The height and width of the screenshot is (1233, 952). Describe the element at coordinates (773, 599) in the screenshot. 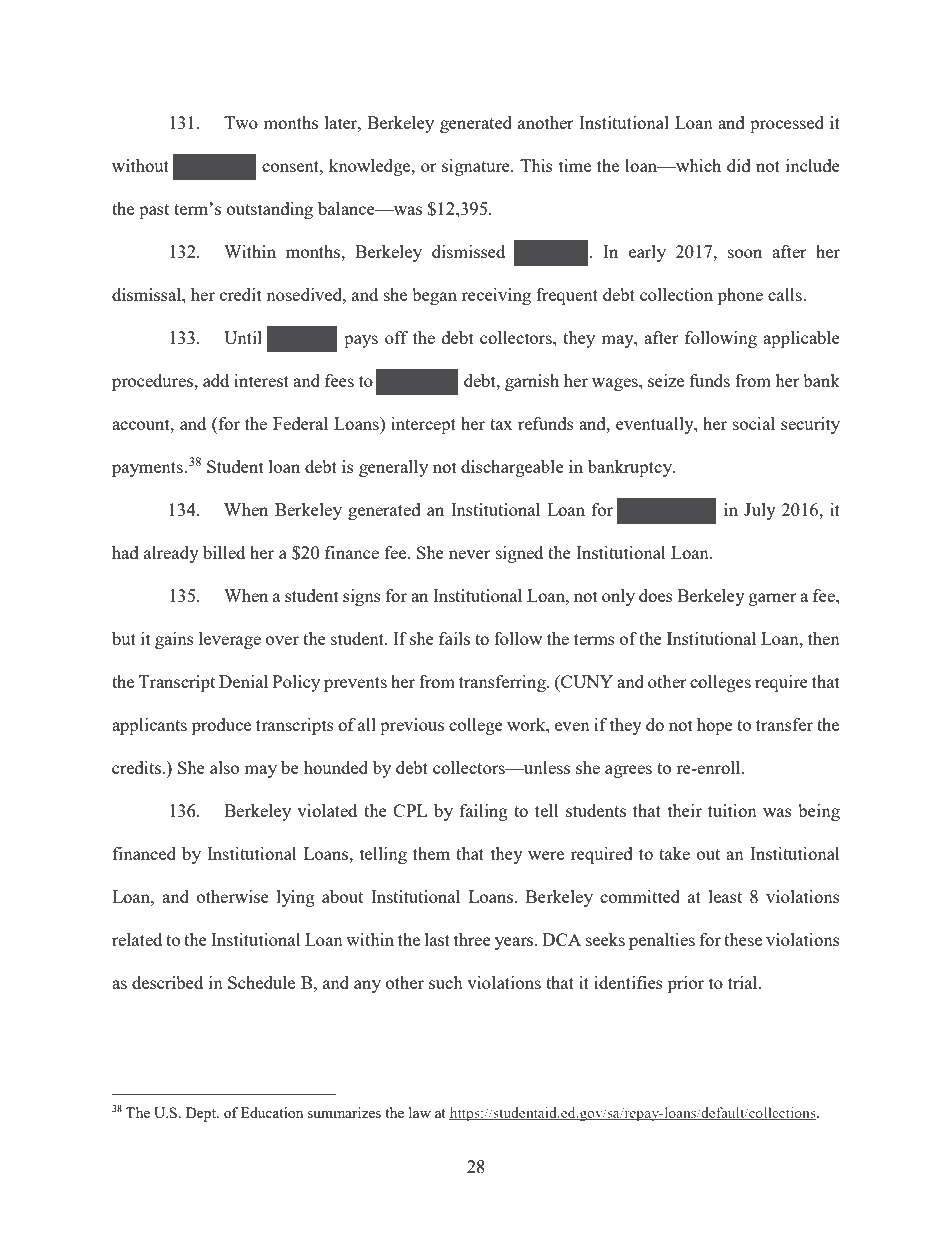

I see `garner` at that location.
